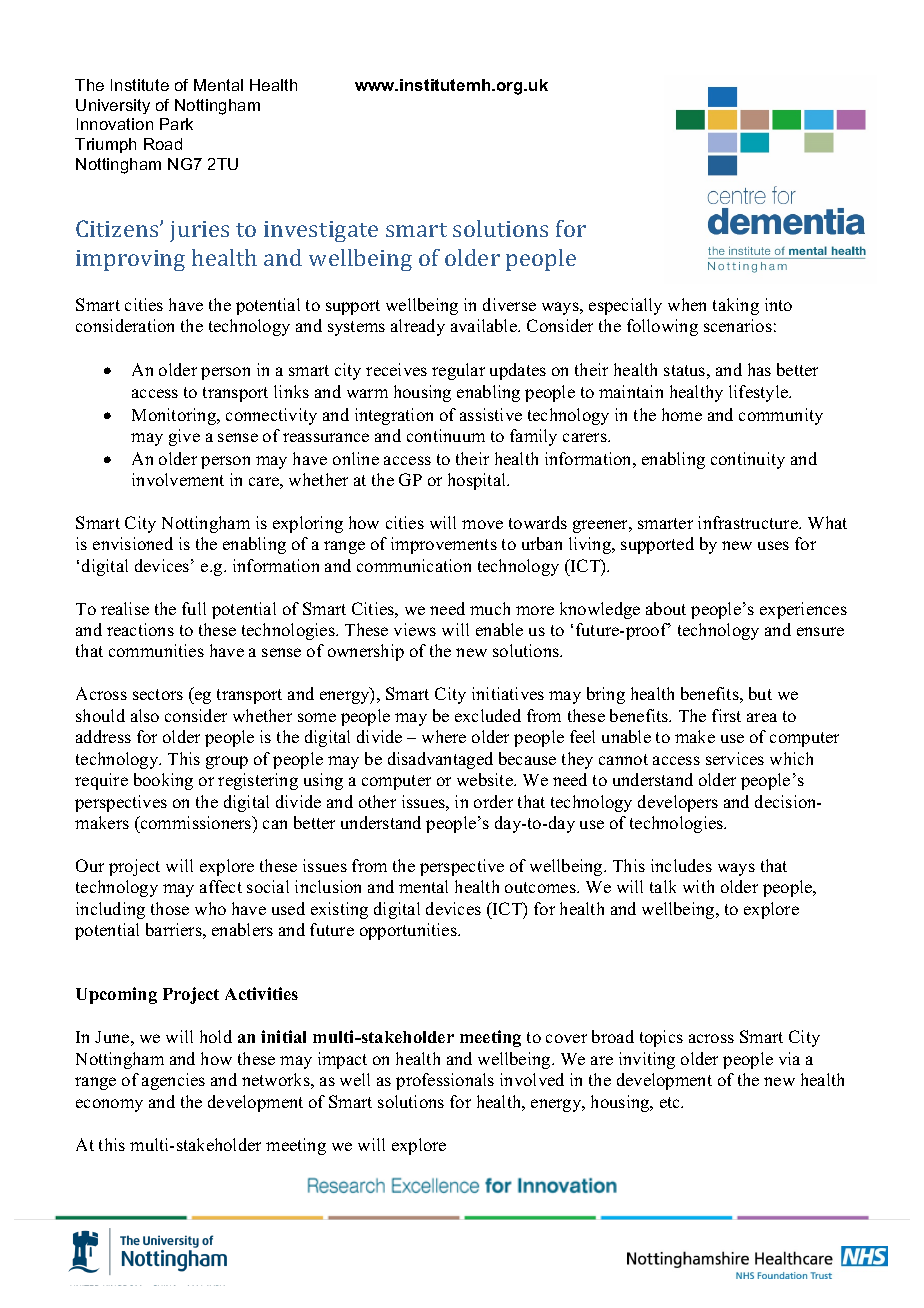 This screenshot has width=924, height=1308. What do you see at coordinates (163, 781) in the screenshot?
I see `booking` at bounding box center [163, 781].
